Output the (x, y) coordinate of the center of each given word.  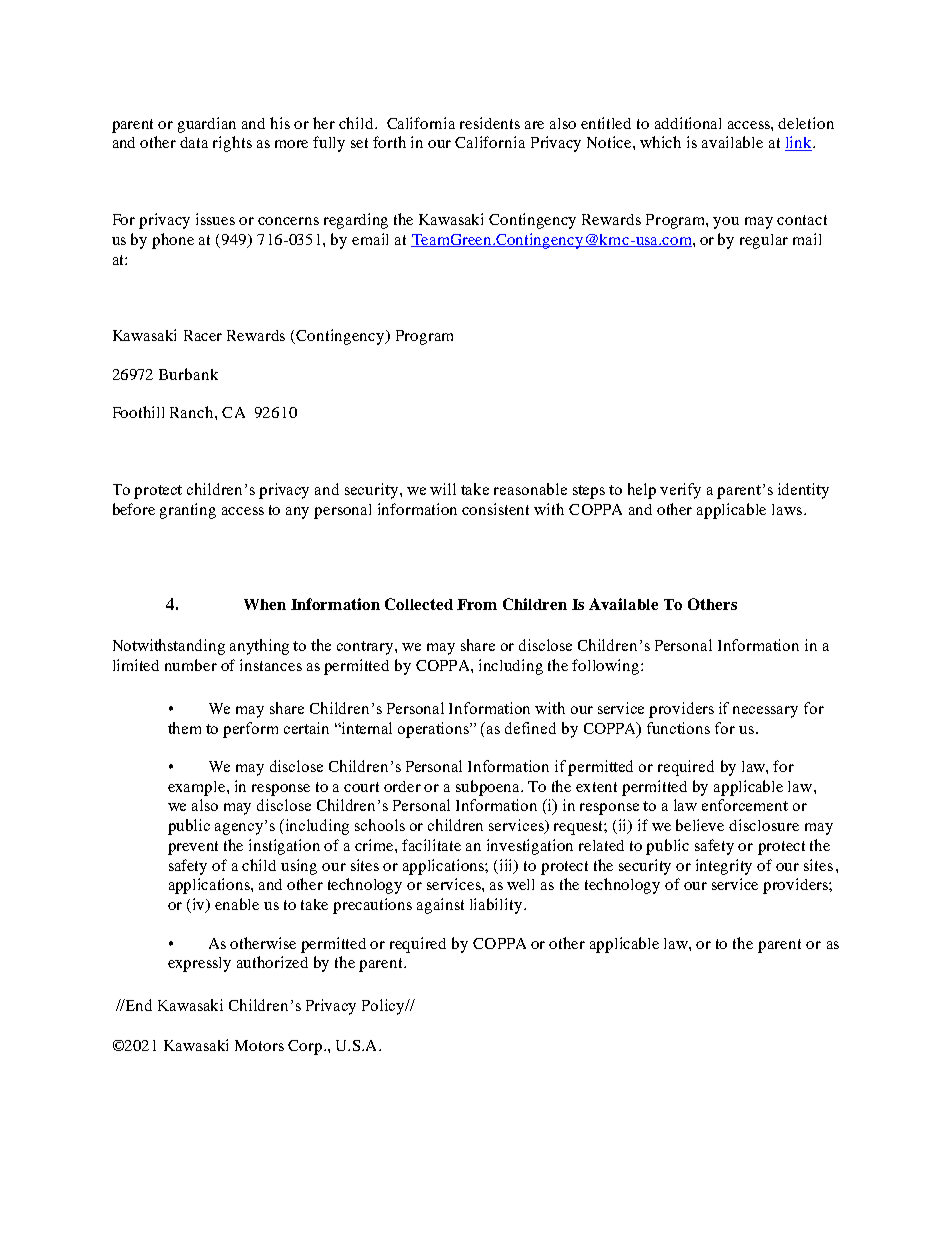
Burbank (188, 374)
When (265, 604)
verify (680, 491)
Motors (259, 1045)
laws (788, 509)
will (443, 489)
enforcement (745, 805)
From (477, 604)
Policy (385, 1007)
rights (232, 144)
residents (490, 123)
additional (688, 123)
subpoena (489, 788)
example (198, 788)
